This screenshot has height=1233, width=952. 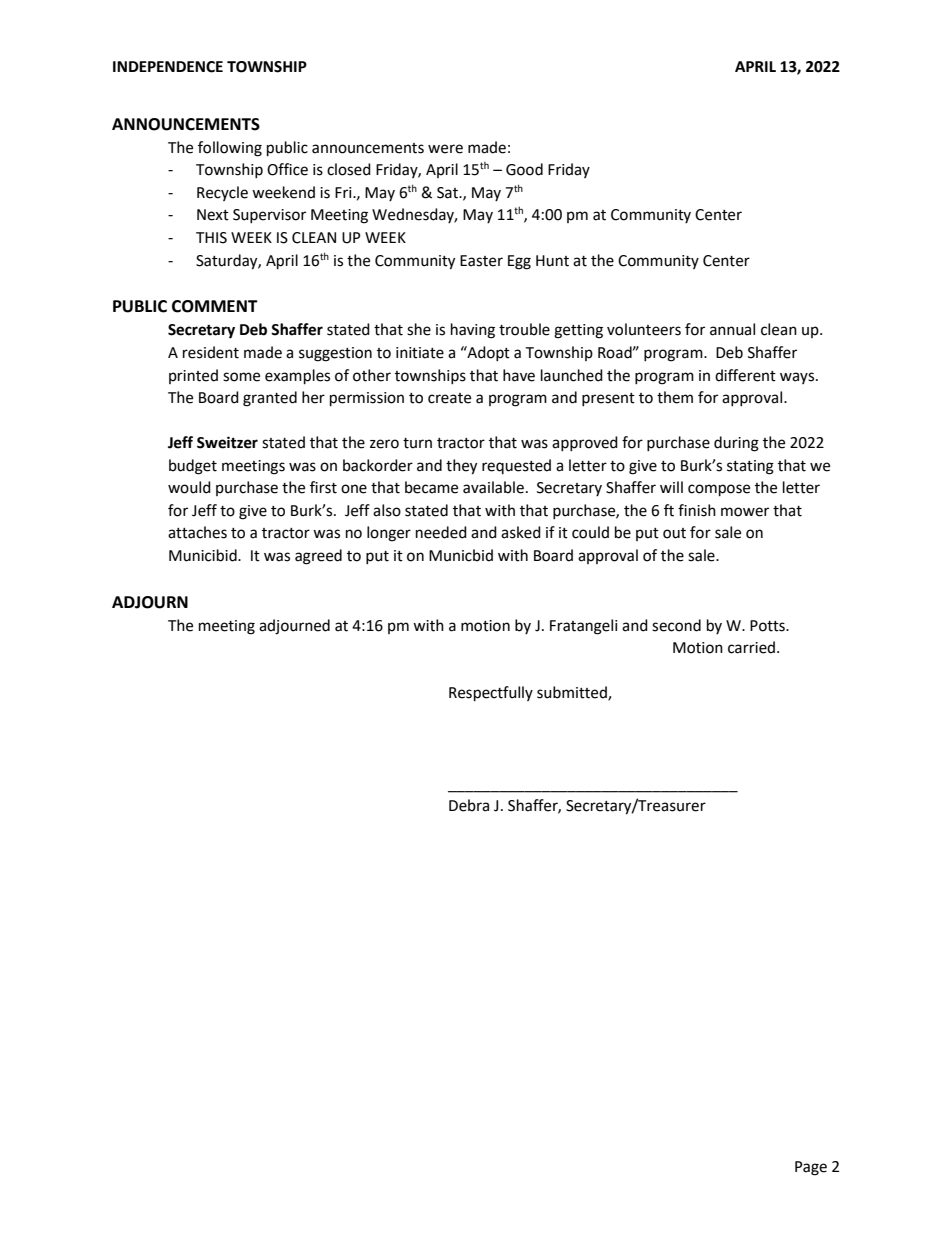 What do you see at coordinates (318, 557) in the screenshot?
I see `agreed` at bounding box center [318, 557].
